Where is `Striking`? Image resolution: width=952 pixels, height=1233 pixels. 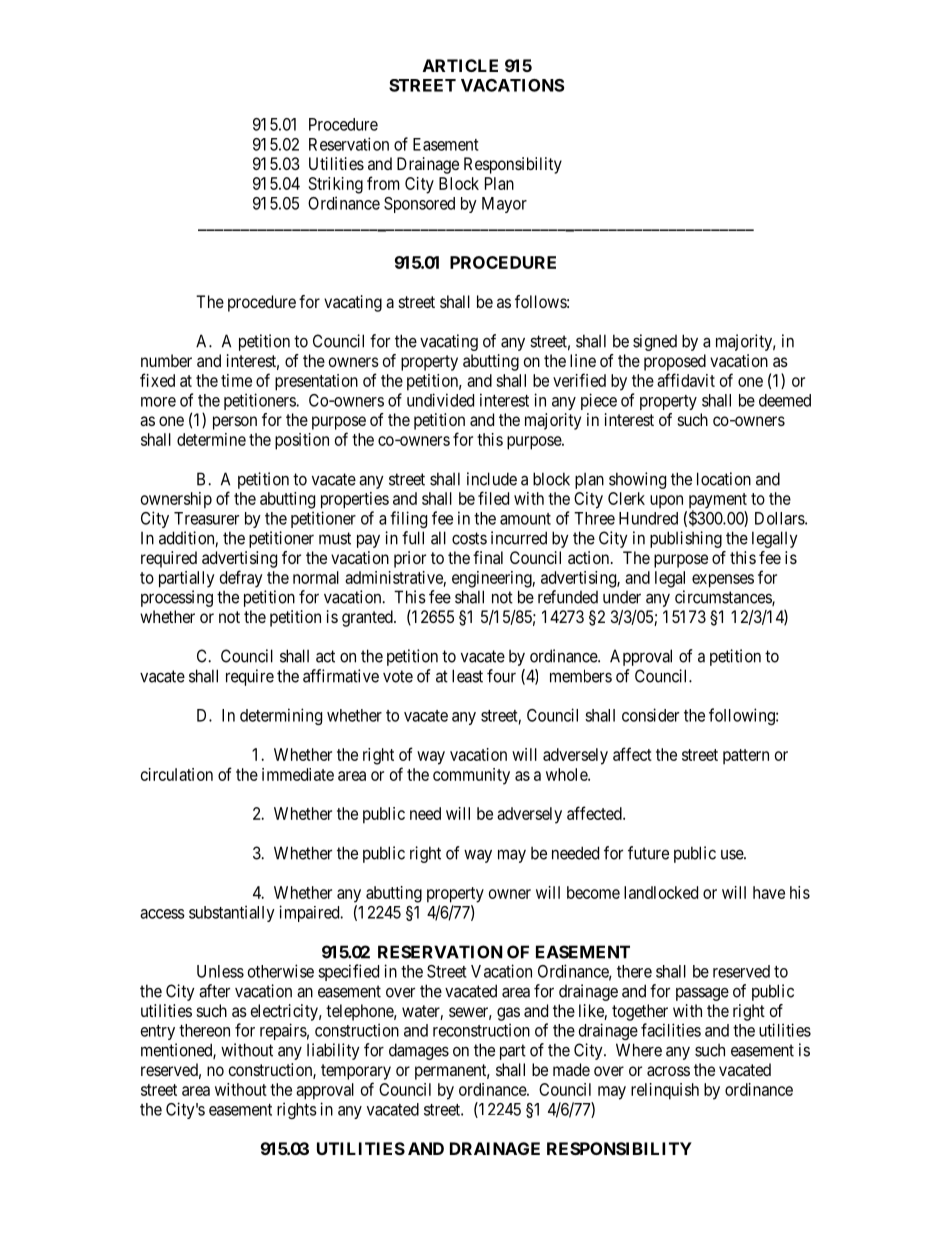 Striking is located at coordinates (336, 185).
